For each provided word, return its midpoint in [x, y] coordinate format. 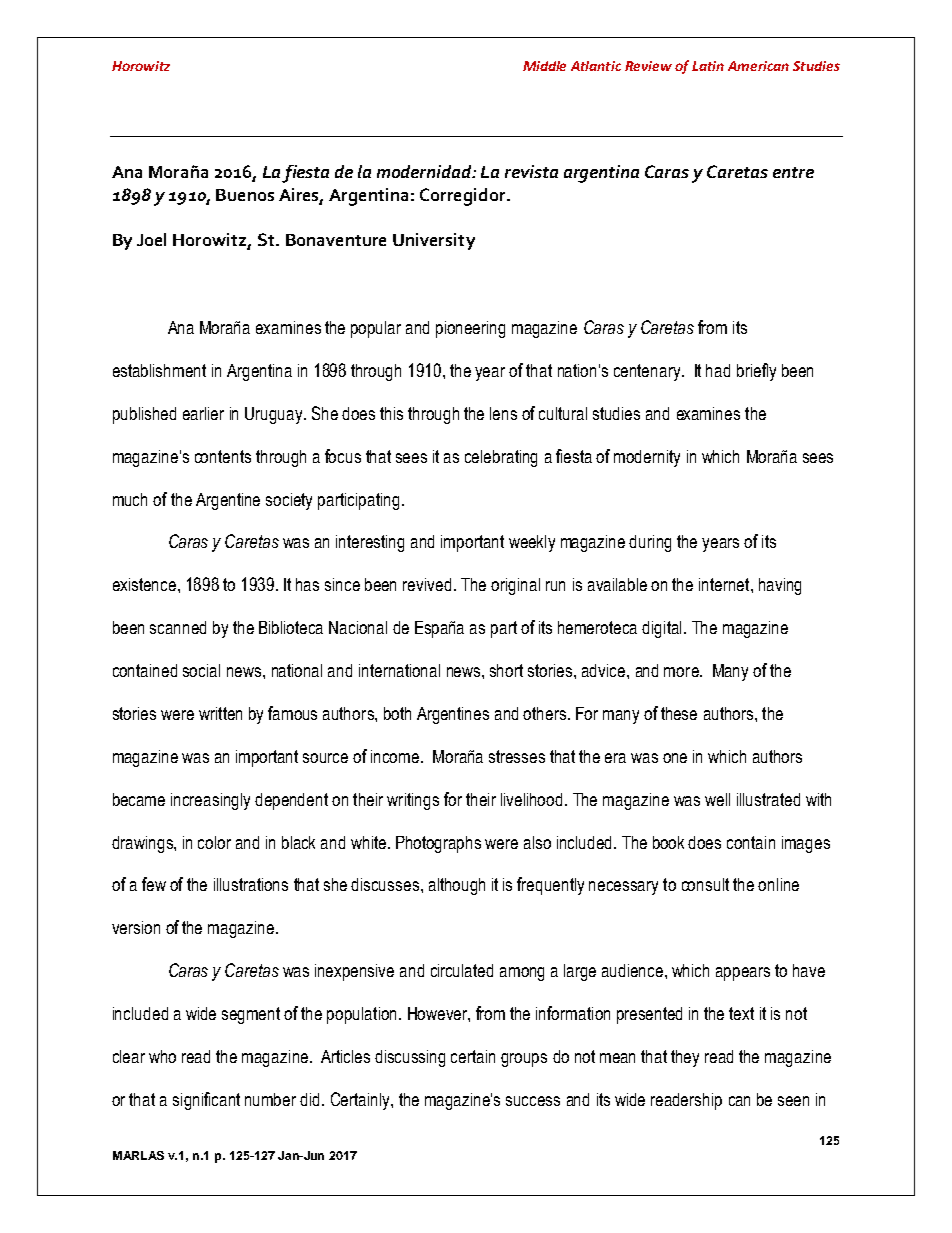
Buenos [245, 195]
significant [206, 1101]
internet [725, 584]
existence [146, 584]
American [758, 66]
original [515, 586]
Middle [544, 66]
